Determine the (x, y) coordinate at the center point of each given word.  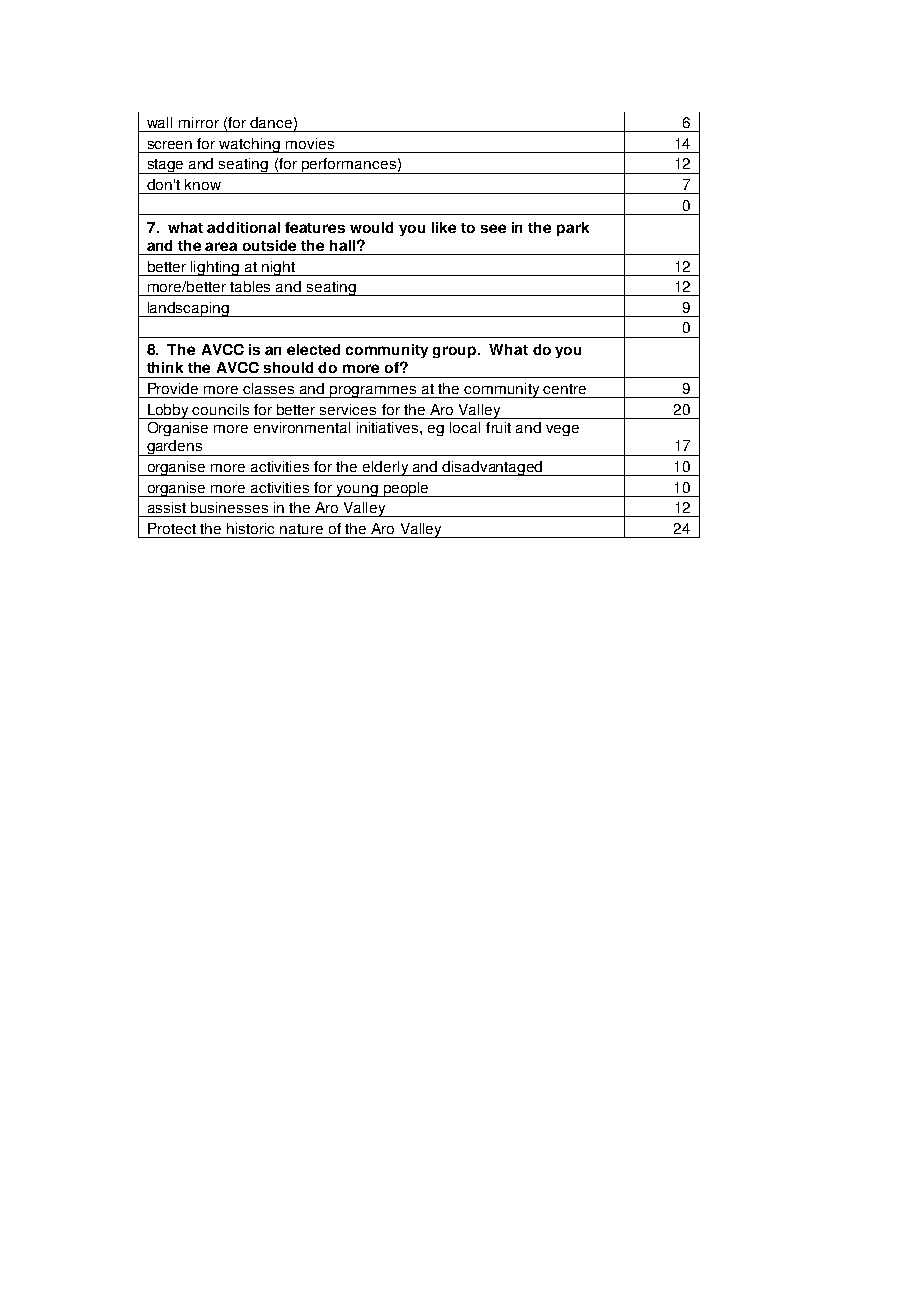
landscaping (188, 309)
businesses (229, 507)
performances (349, 166)
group (456, 352)
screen (170, 145)
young (357, 491)
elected (313, 349)
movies (310, 143)
